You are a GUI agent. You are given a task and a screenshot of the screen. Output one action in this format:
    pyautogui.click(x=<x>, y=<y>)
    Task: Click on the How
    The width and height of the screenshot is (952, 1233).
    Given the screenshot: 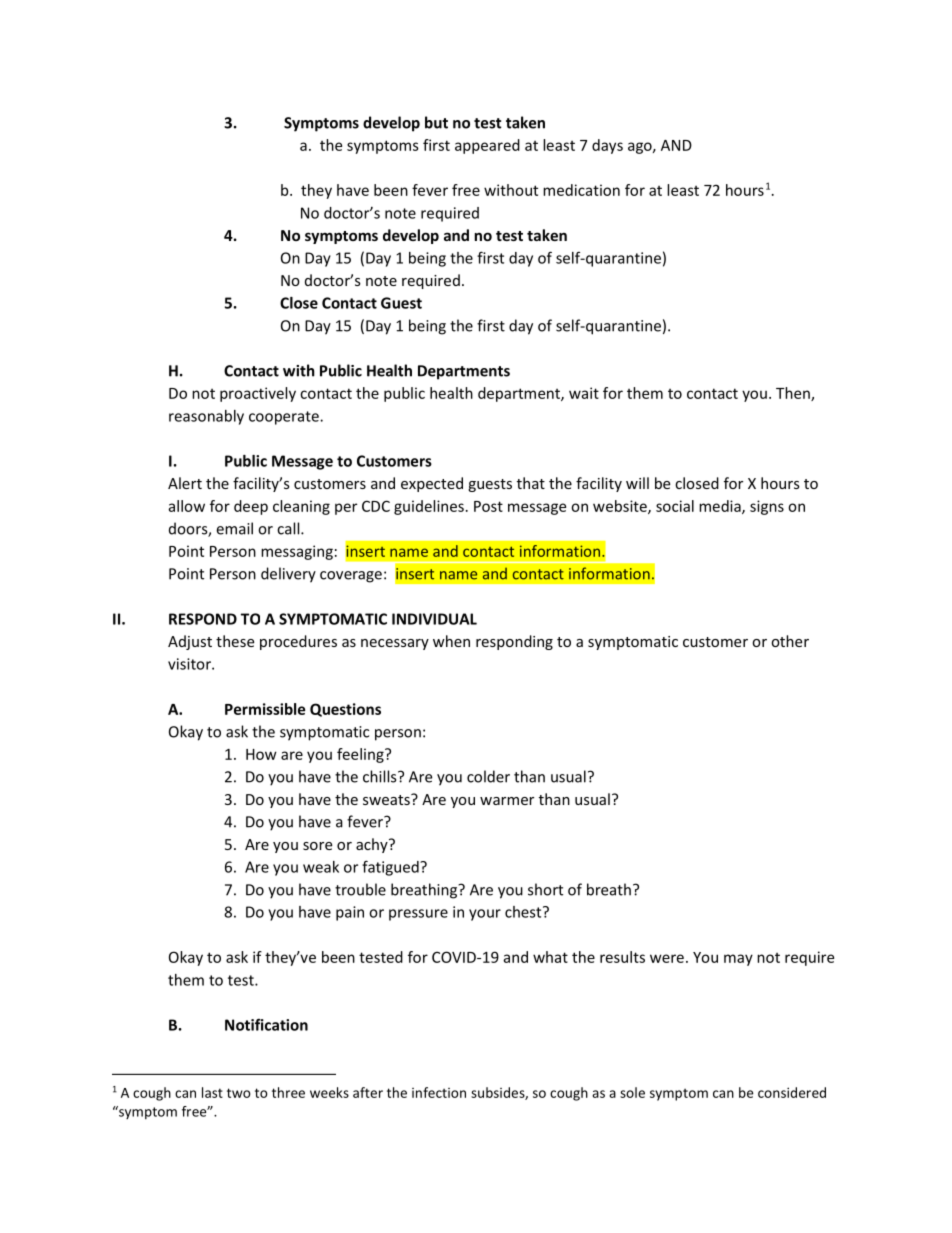 What is the action you would take?
    pyautogui.click(x=261, y=754)
